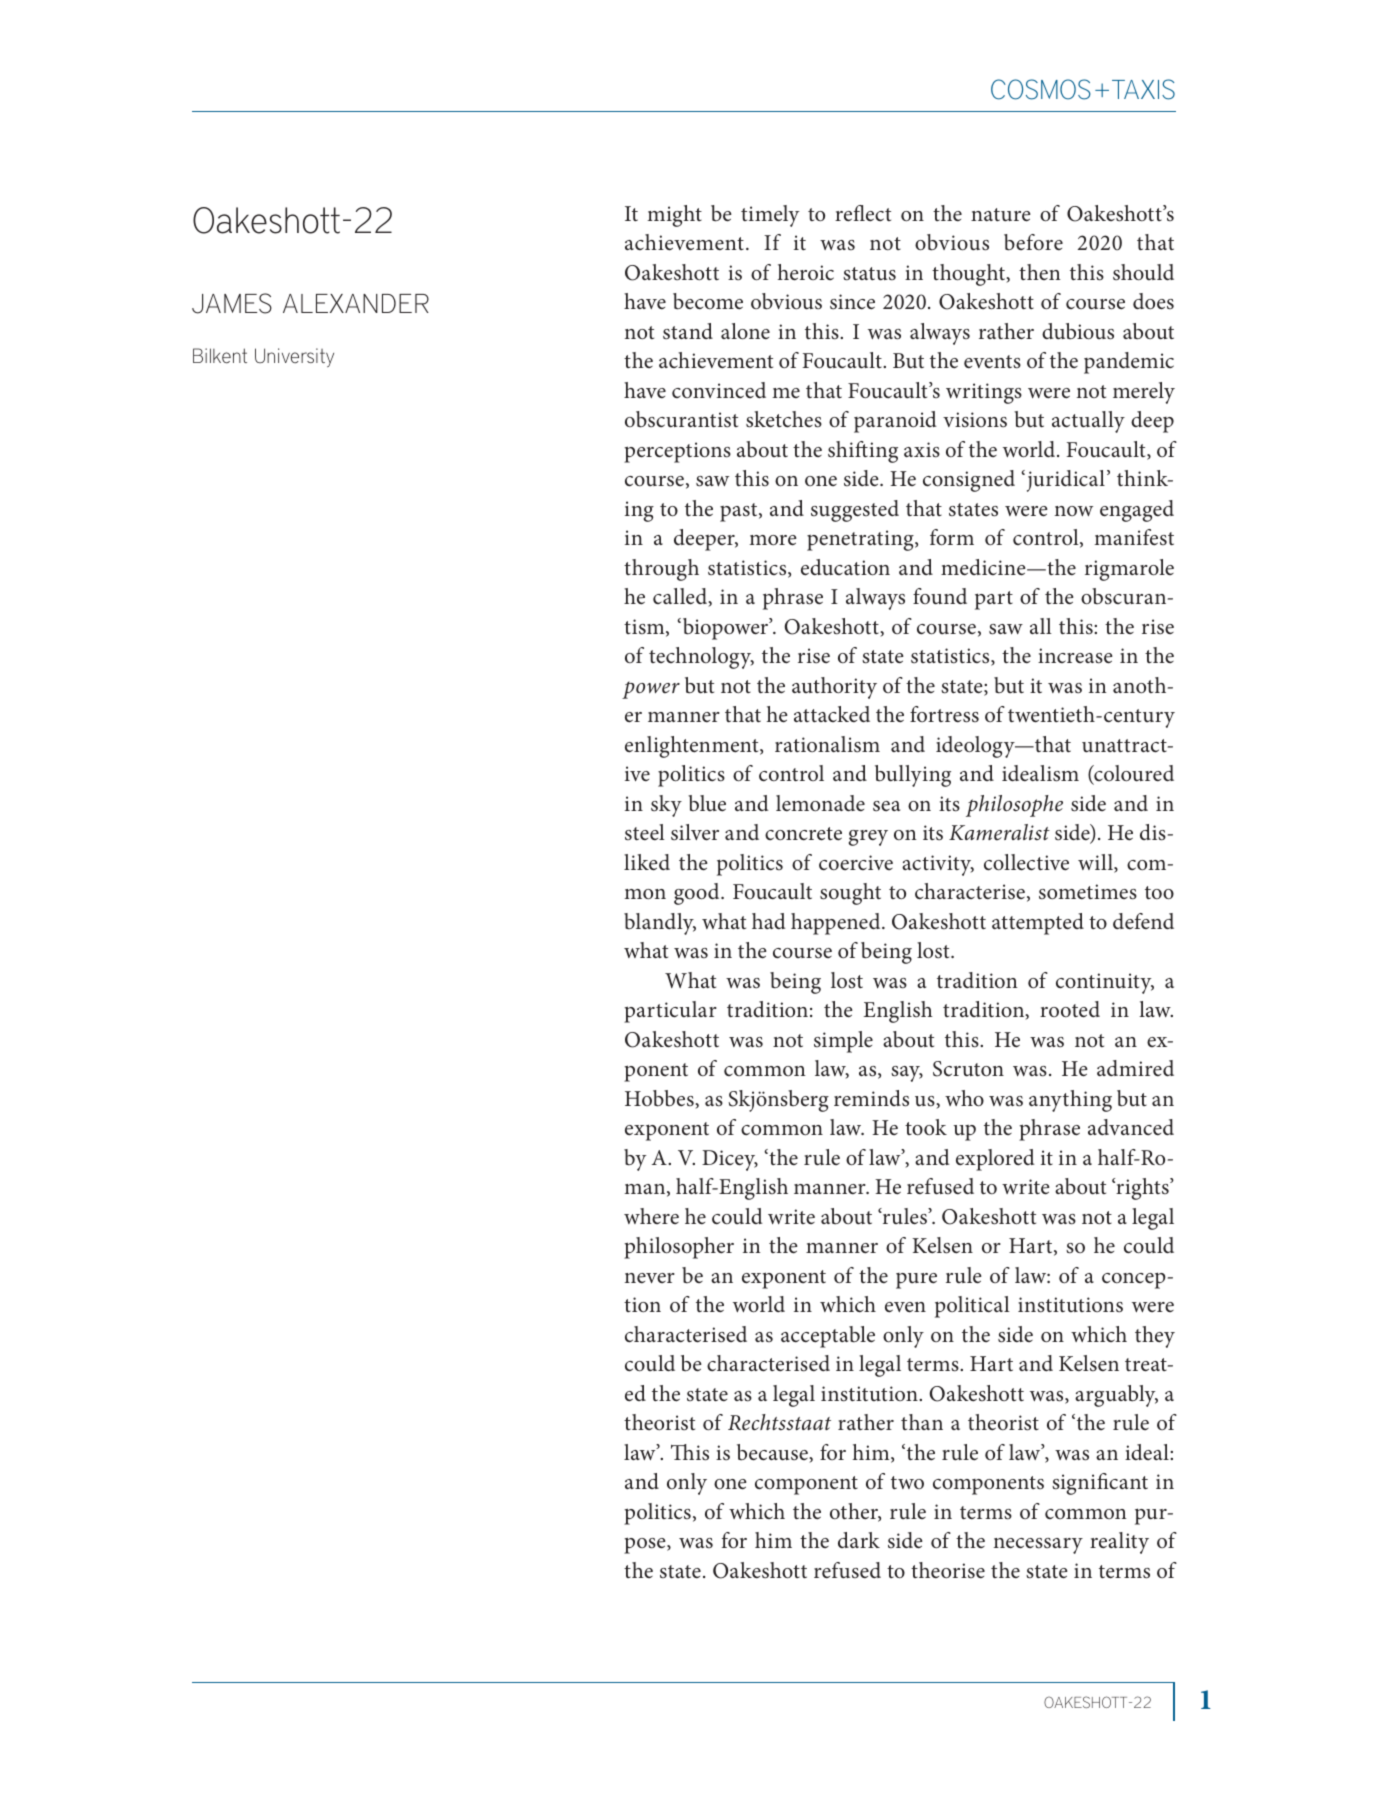 The image size is (1389, 1797). What do you see at coordinates (650, 1278) in the screenshot?
I see `never` at bounding box center [650, 1278].
